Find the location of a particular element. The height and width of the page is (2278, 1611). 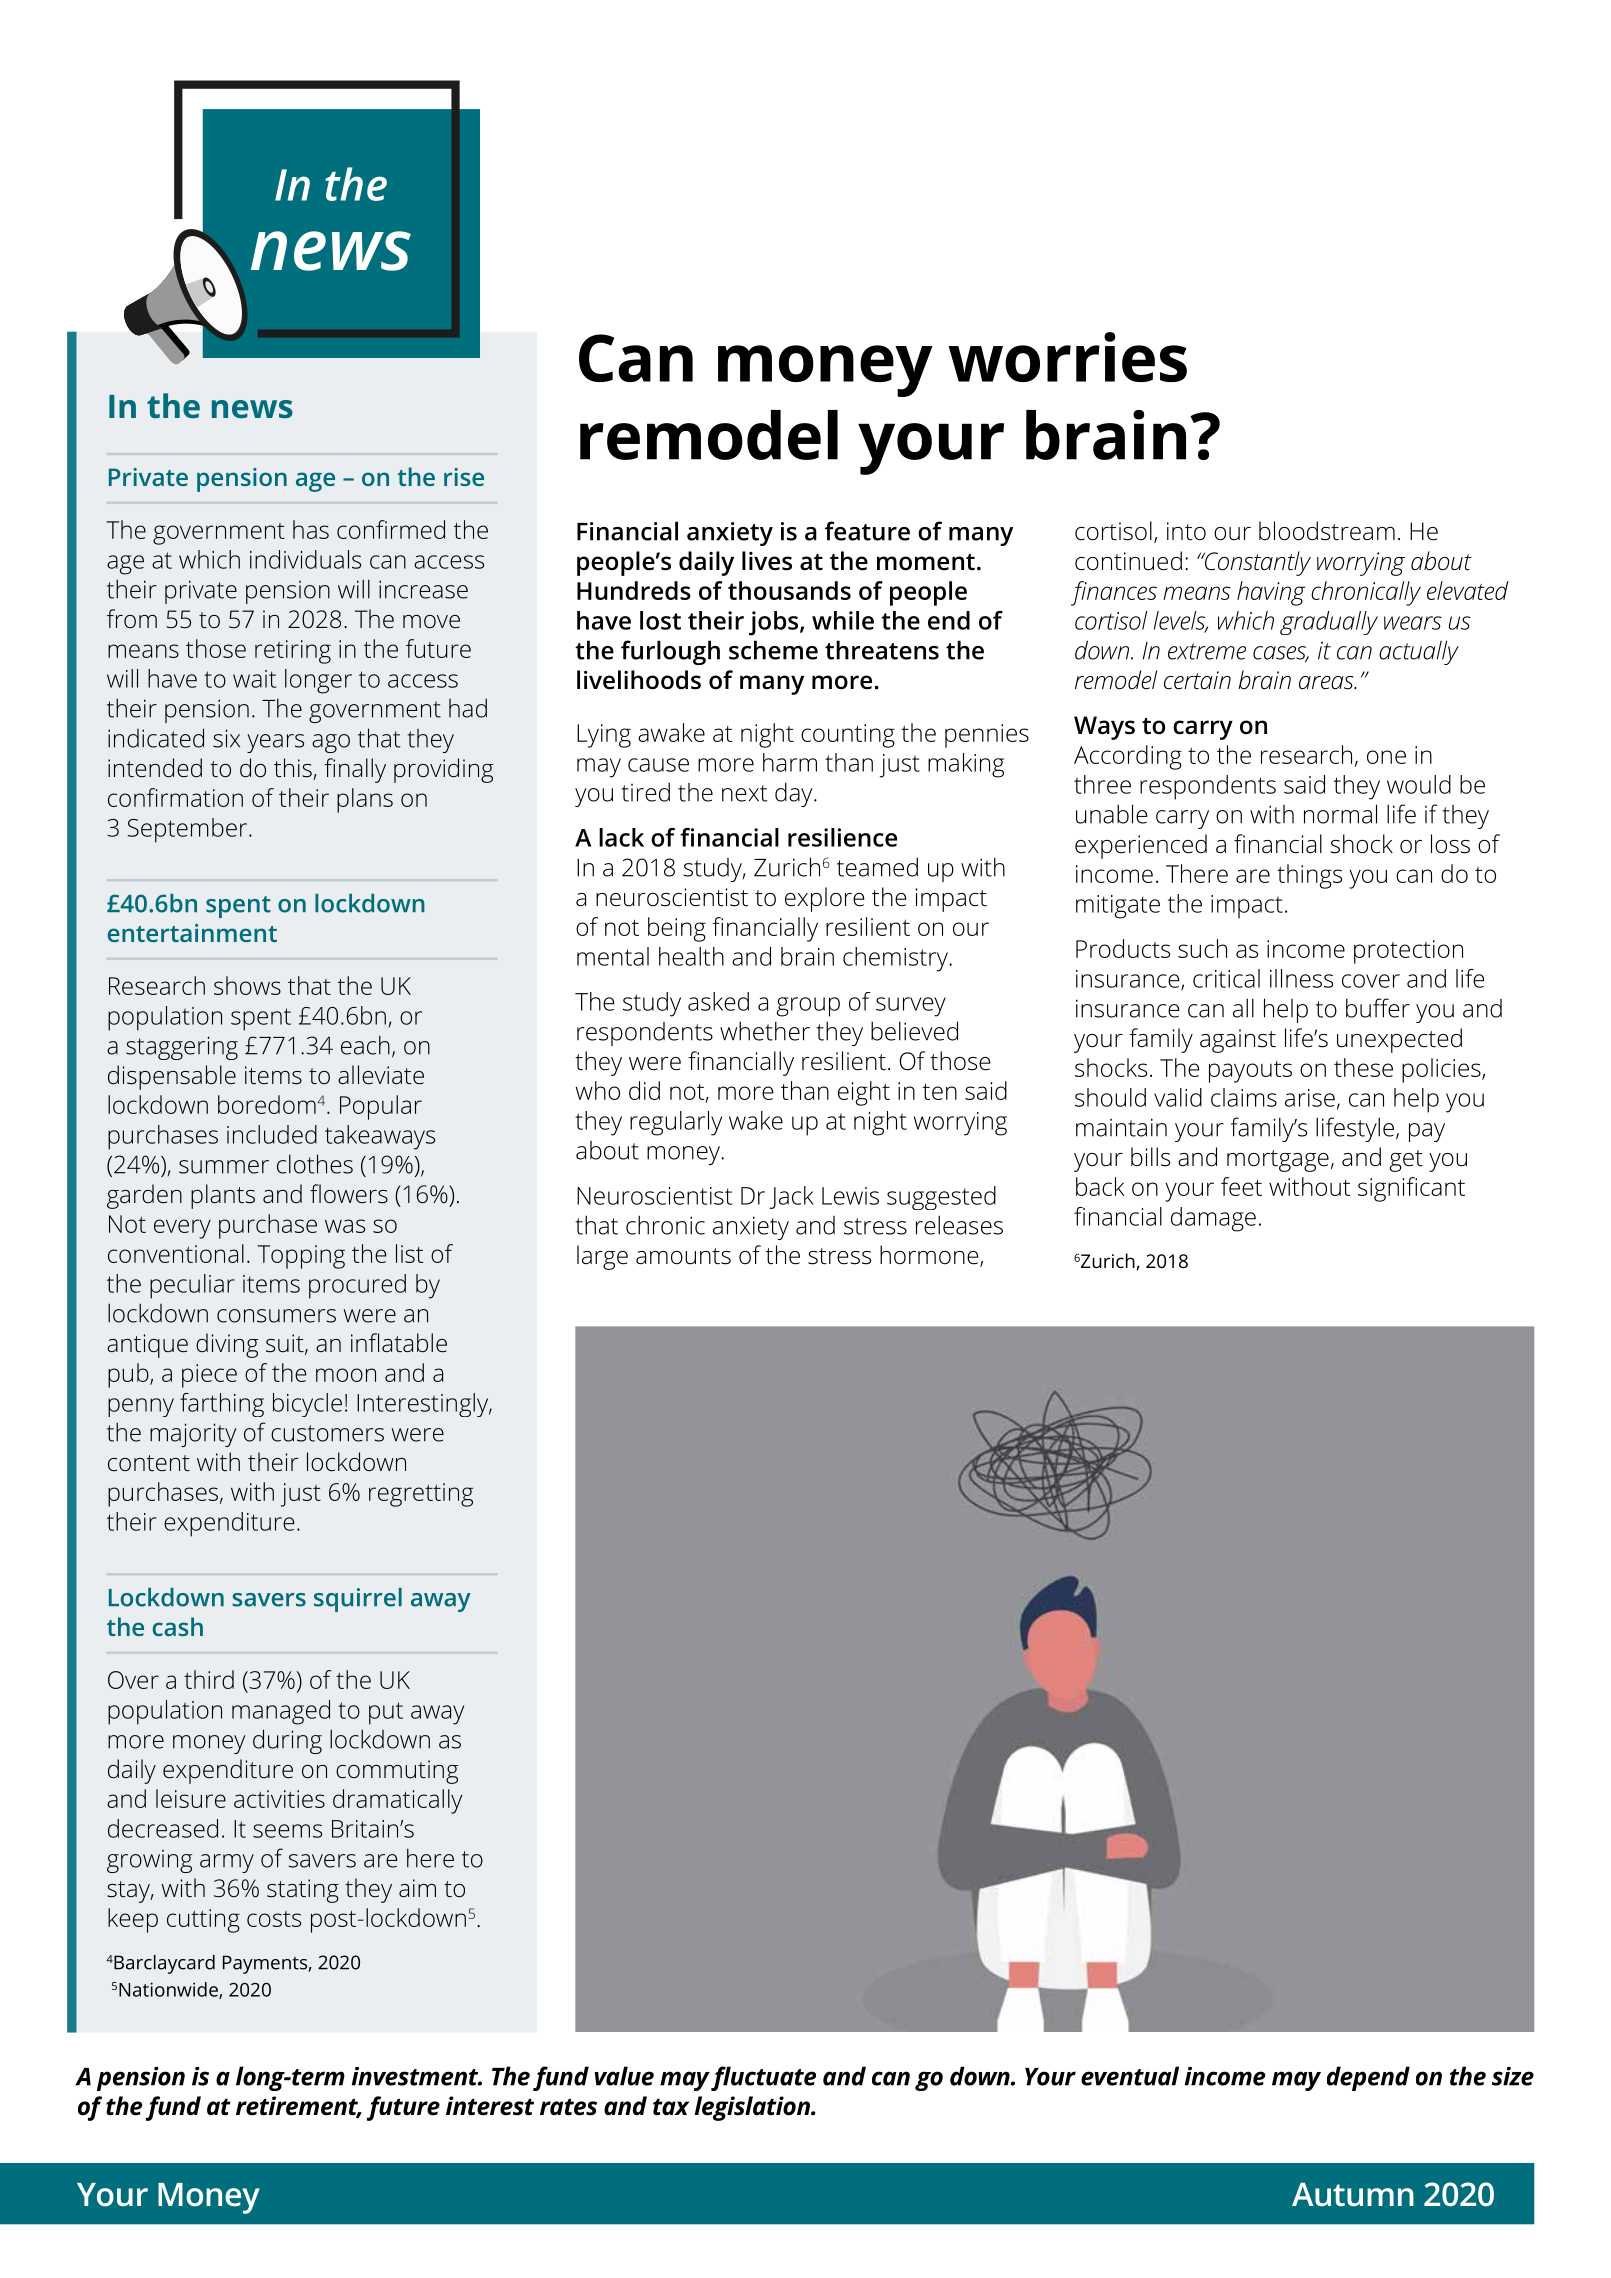

eight is located at coordinates (864, 1093).
